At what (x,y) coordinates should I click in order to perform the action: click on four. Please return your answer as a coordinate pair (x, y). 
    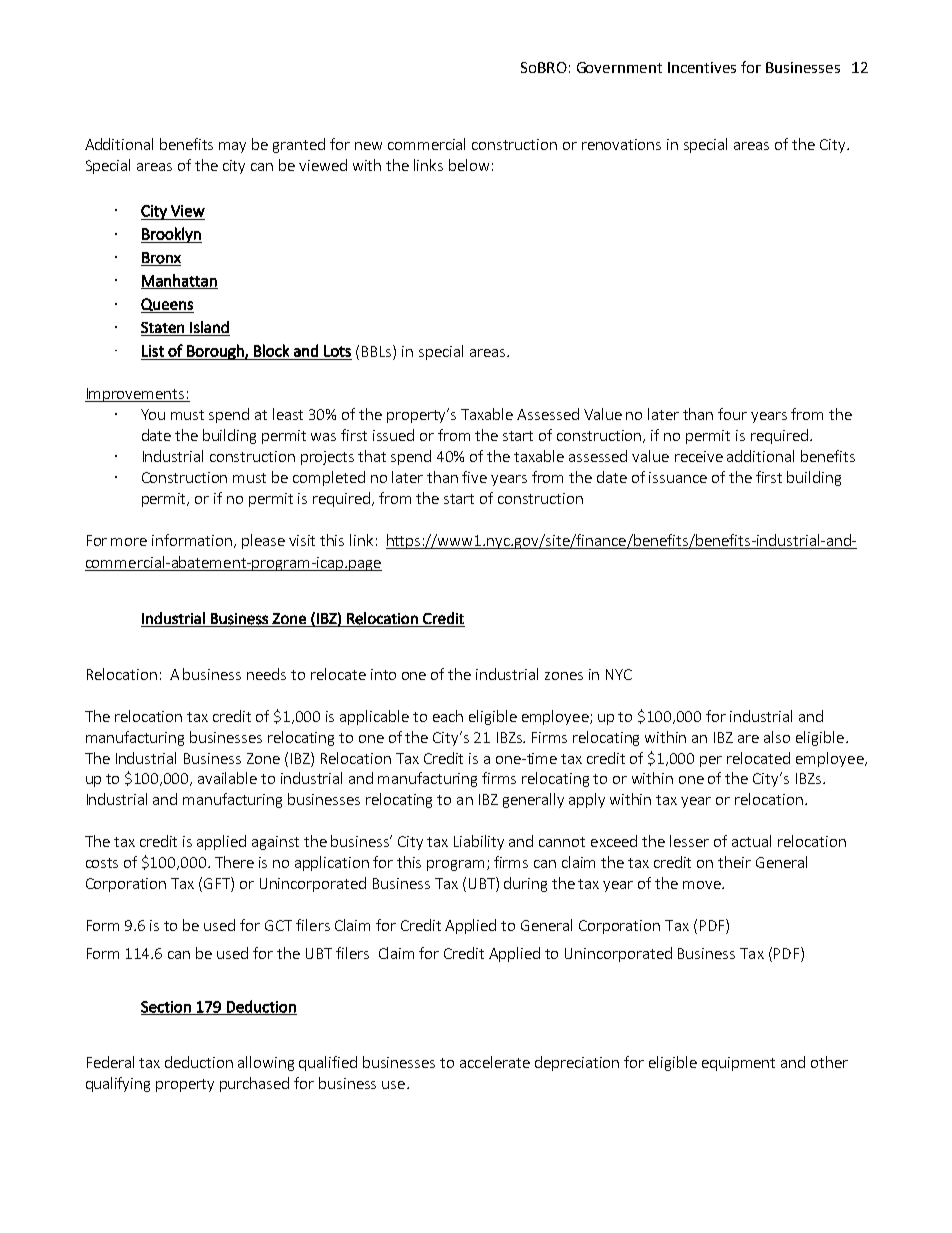
    Looking at the image, I should click on (732, 414).
